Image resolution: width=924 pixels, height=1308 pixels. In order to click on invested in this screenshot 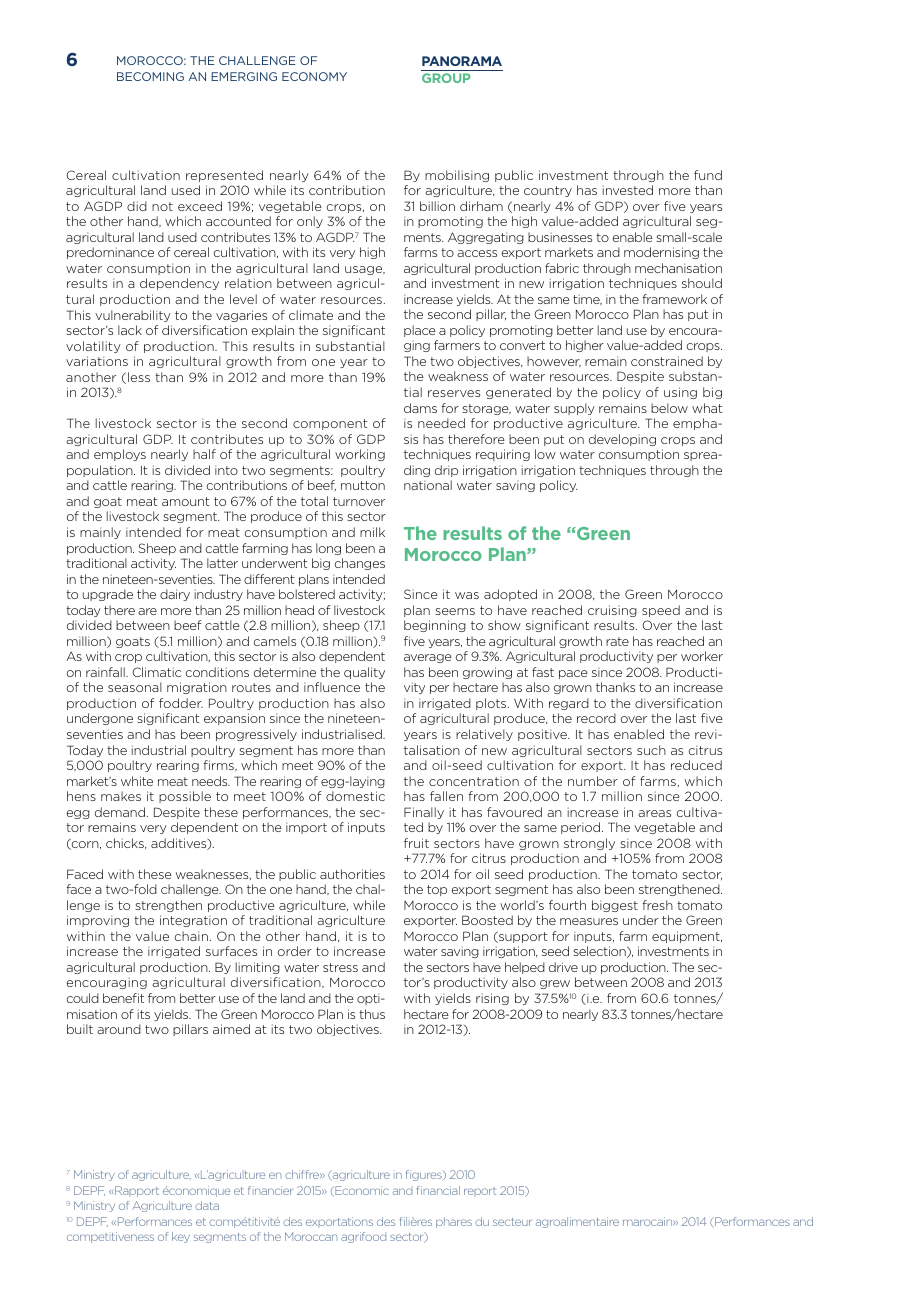, I will do `click(628, 190)`.
